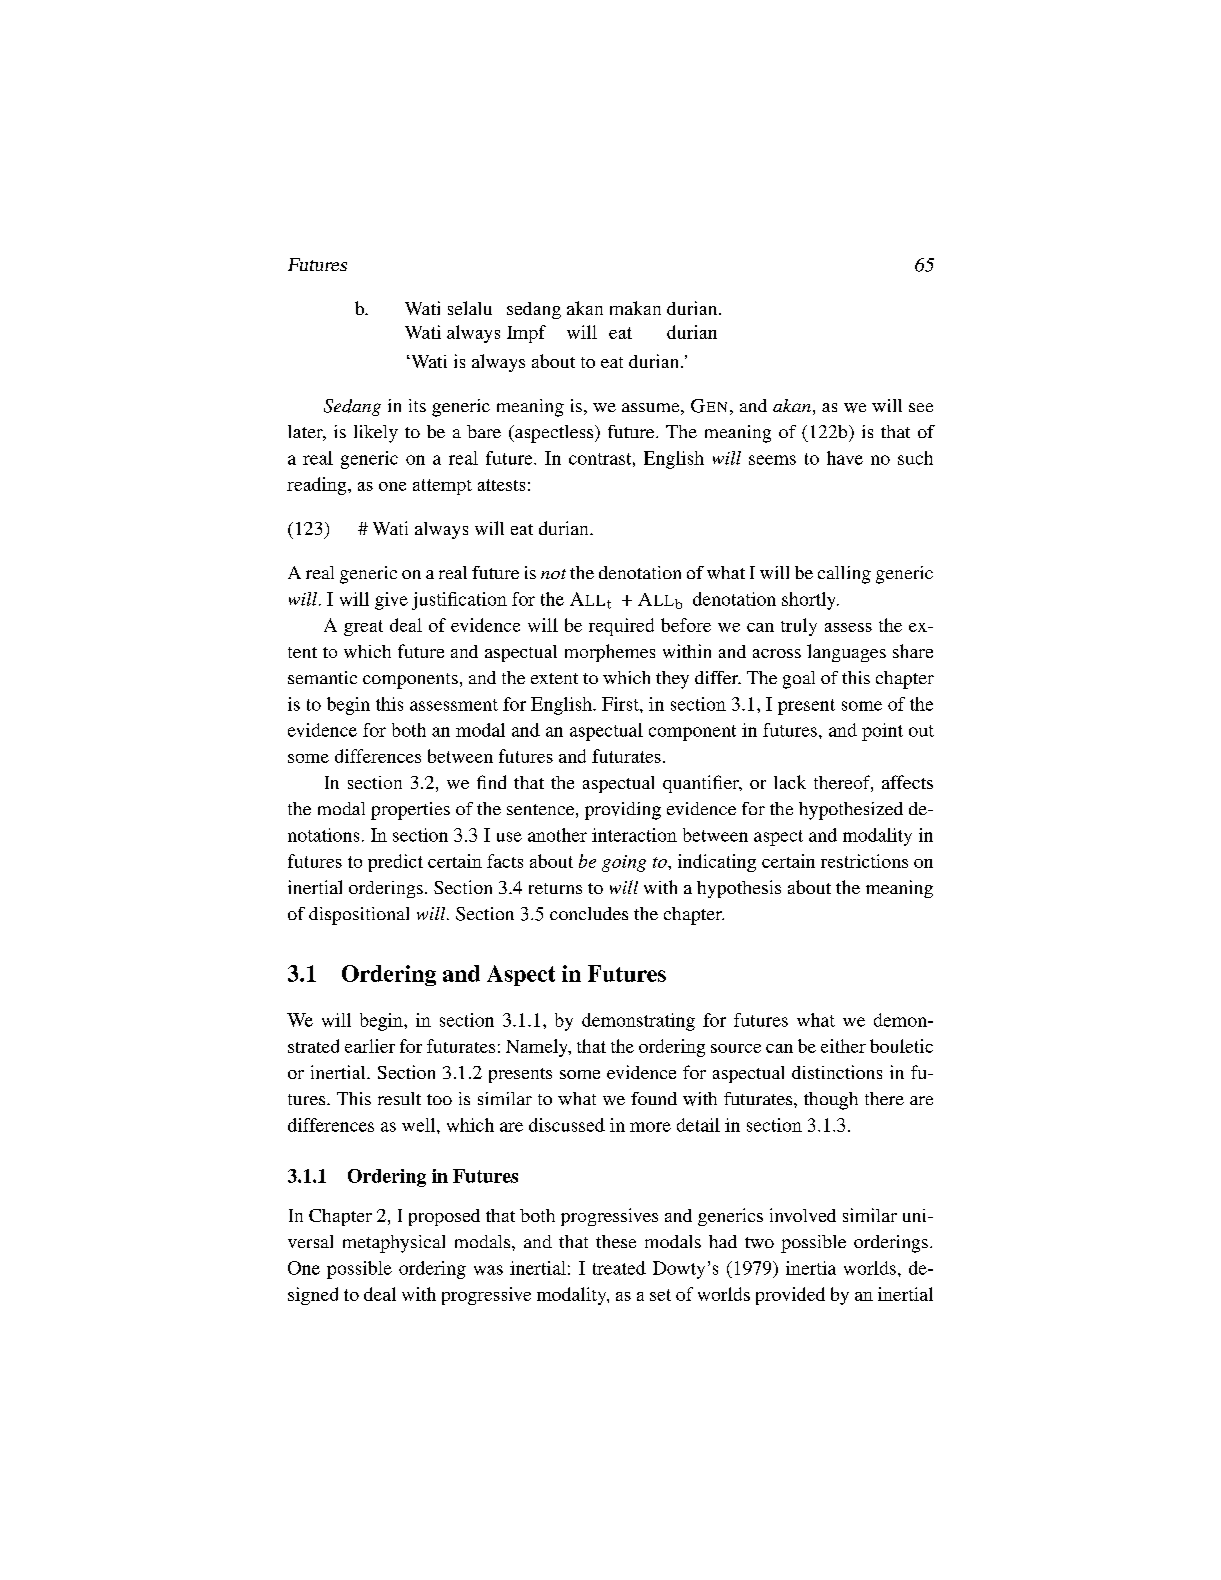 This screenshot has height=1580, width=1221. I want to click on great, so click(363, 628).
